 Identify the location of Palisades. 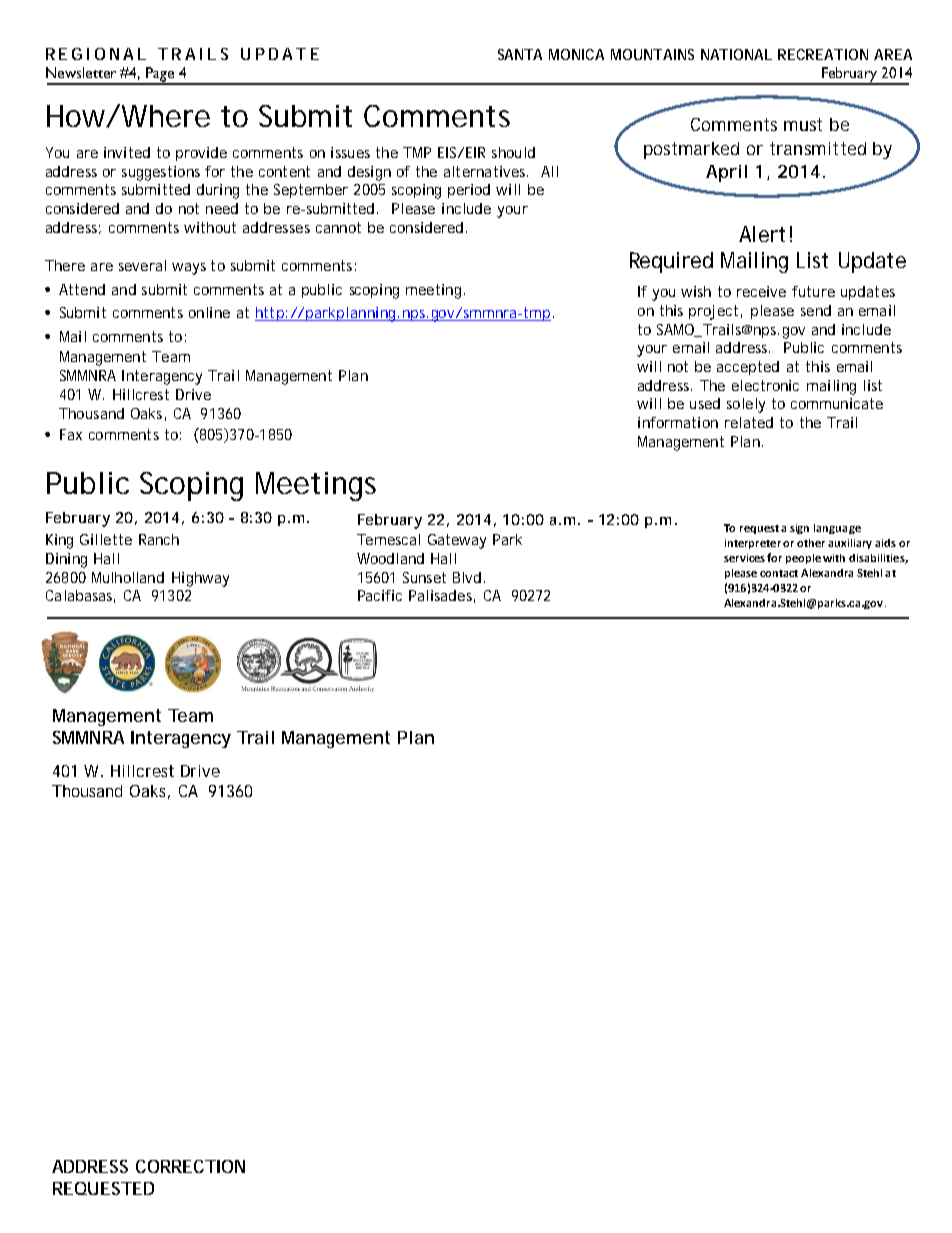
(442, 596).
